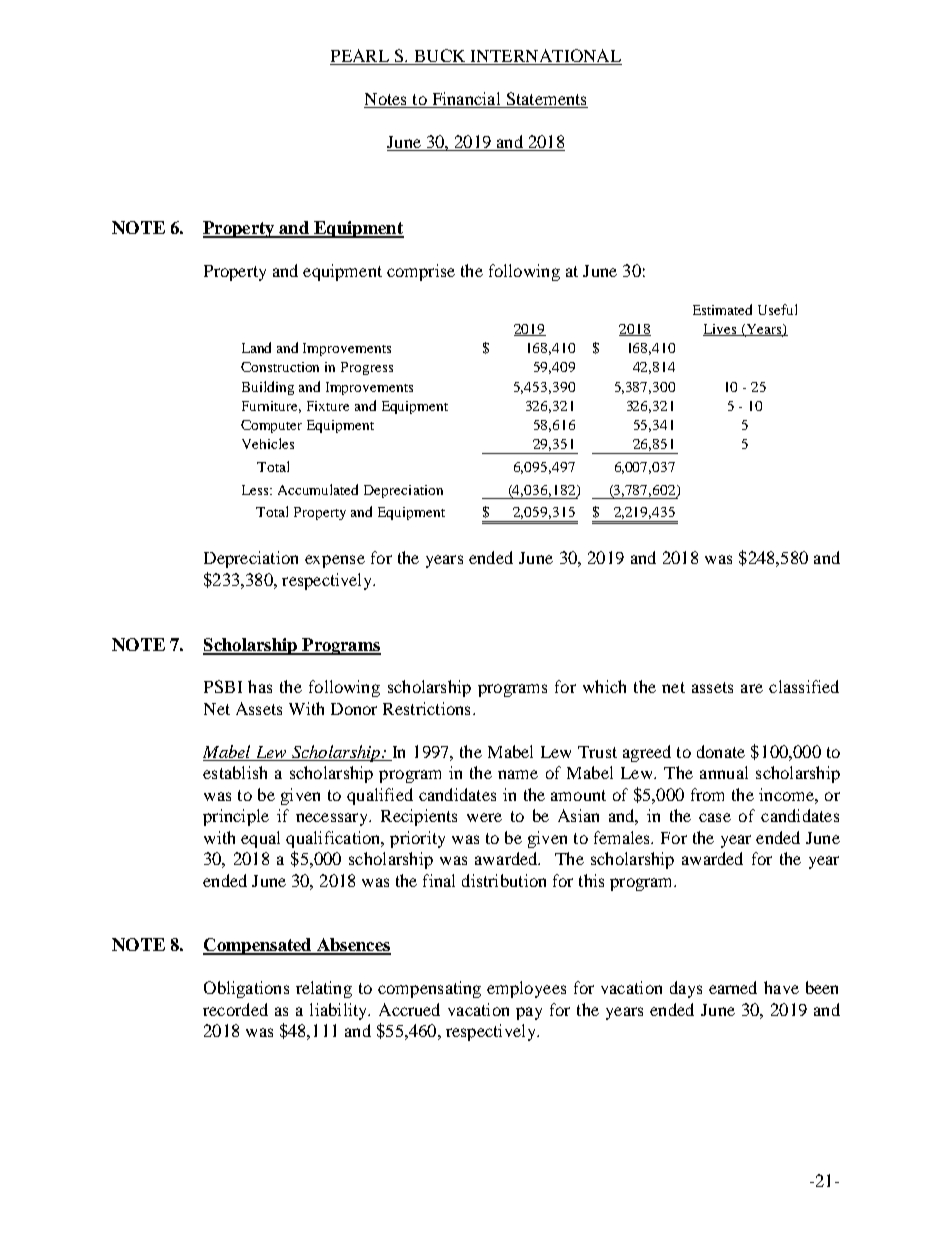 The width and height of the page is (952, 1233). Describe the element at coordinates (604, 686) in the page. I see `which` at that location.
